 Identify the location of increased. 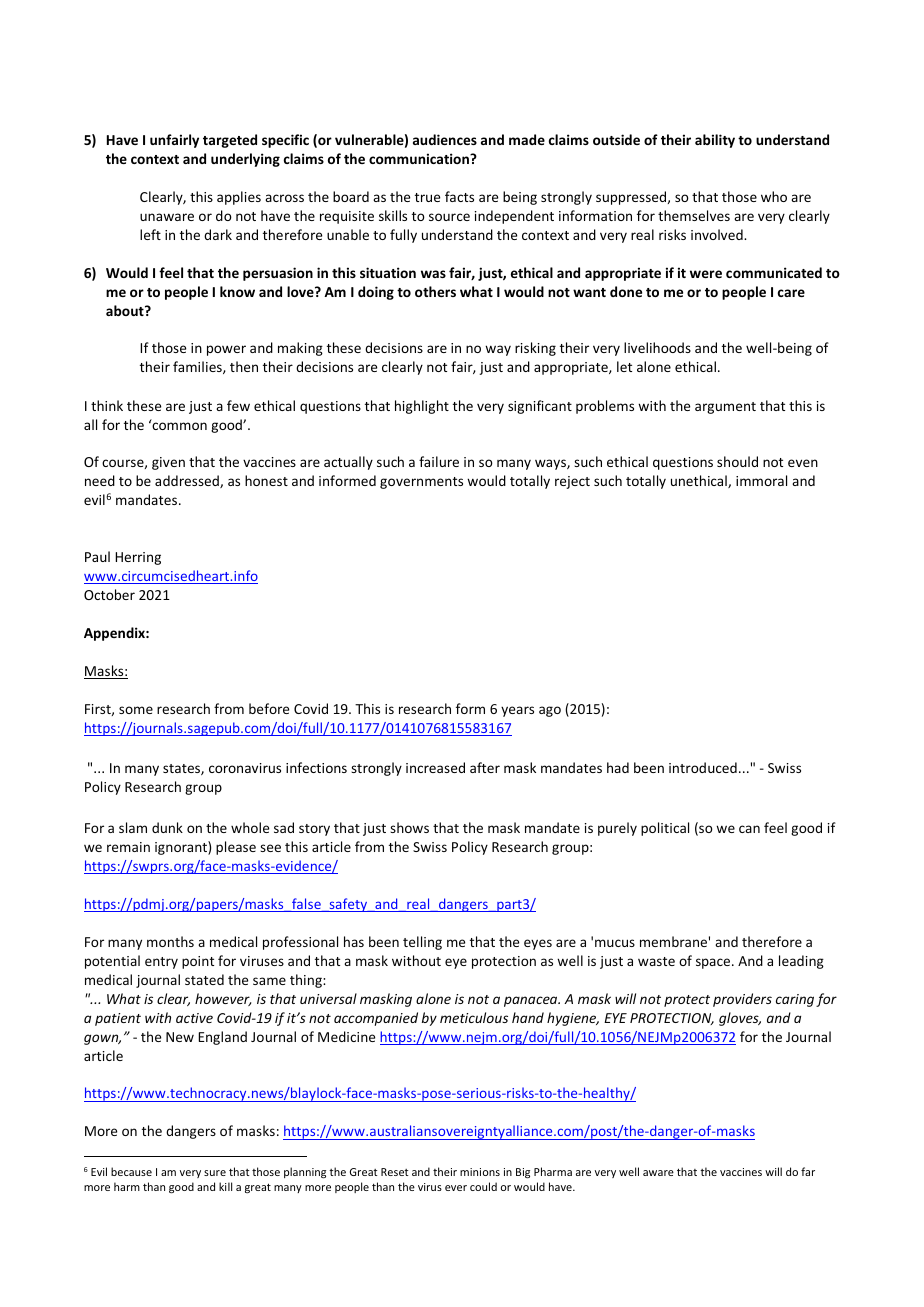
(435, 767).
